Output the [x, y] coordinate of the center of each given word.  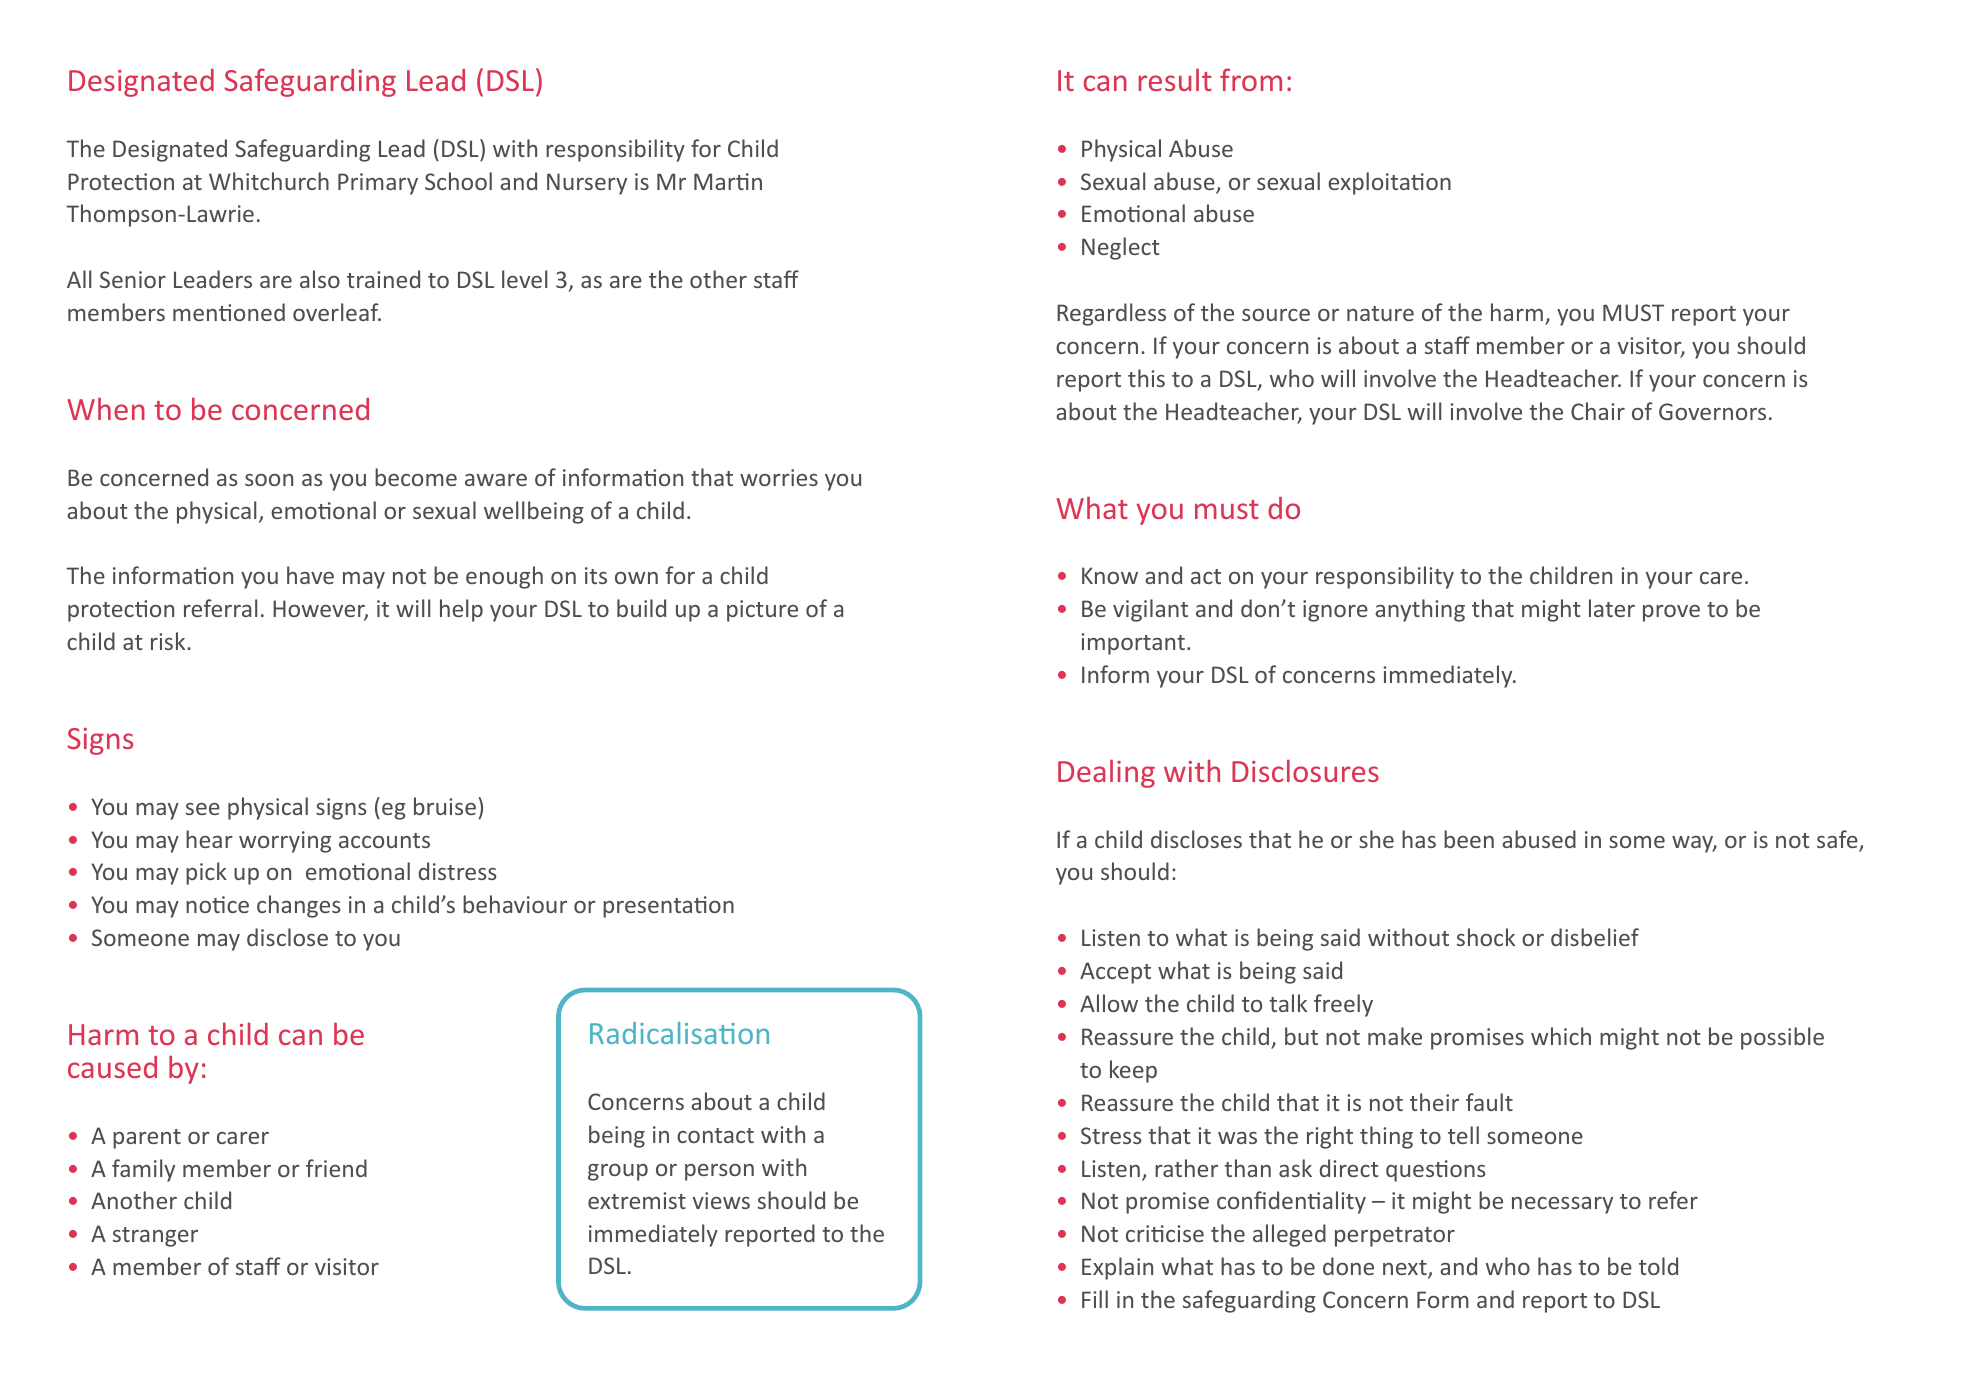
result [1175, 79]
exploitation [1389, 183]
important [1133, 644]
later [1612, 608]
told [1658, 1266]
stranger [155, 1237]
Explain [1117, 1268]
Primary [378, 184]
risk [169, 641]
